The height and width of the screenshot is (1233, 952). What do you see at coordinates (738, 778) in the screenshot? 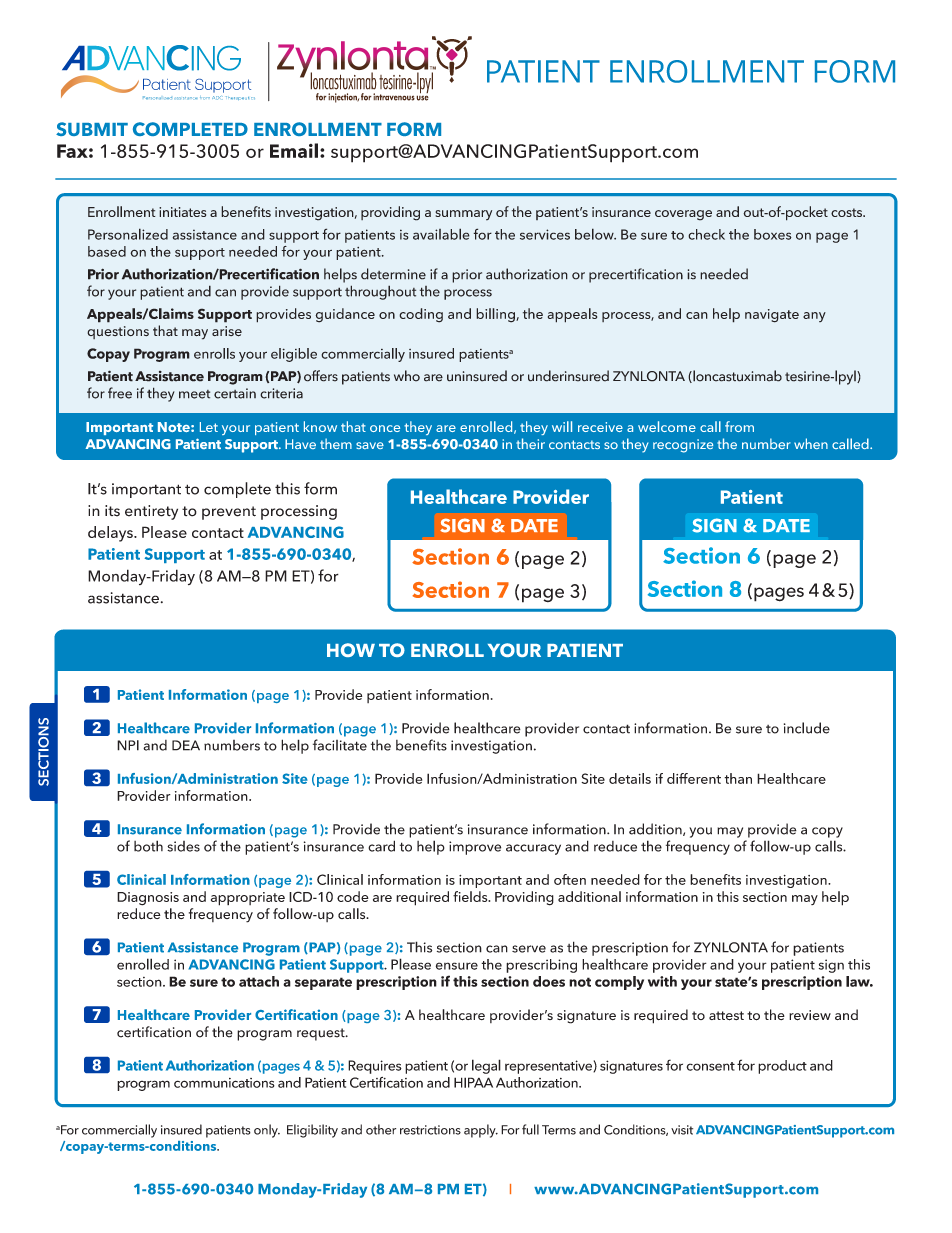
I see `than` at bounding box center [738, 778].
